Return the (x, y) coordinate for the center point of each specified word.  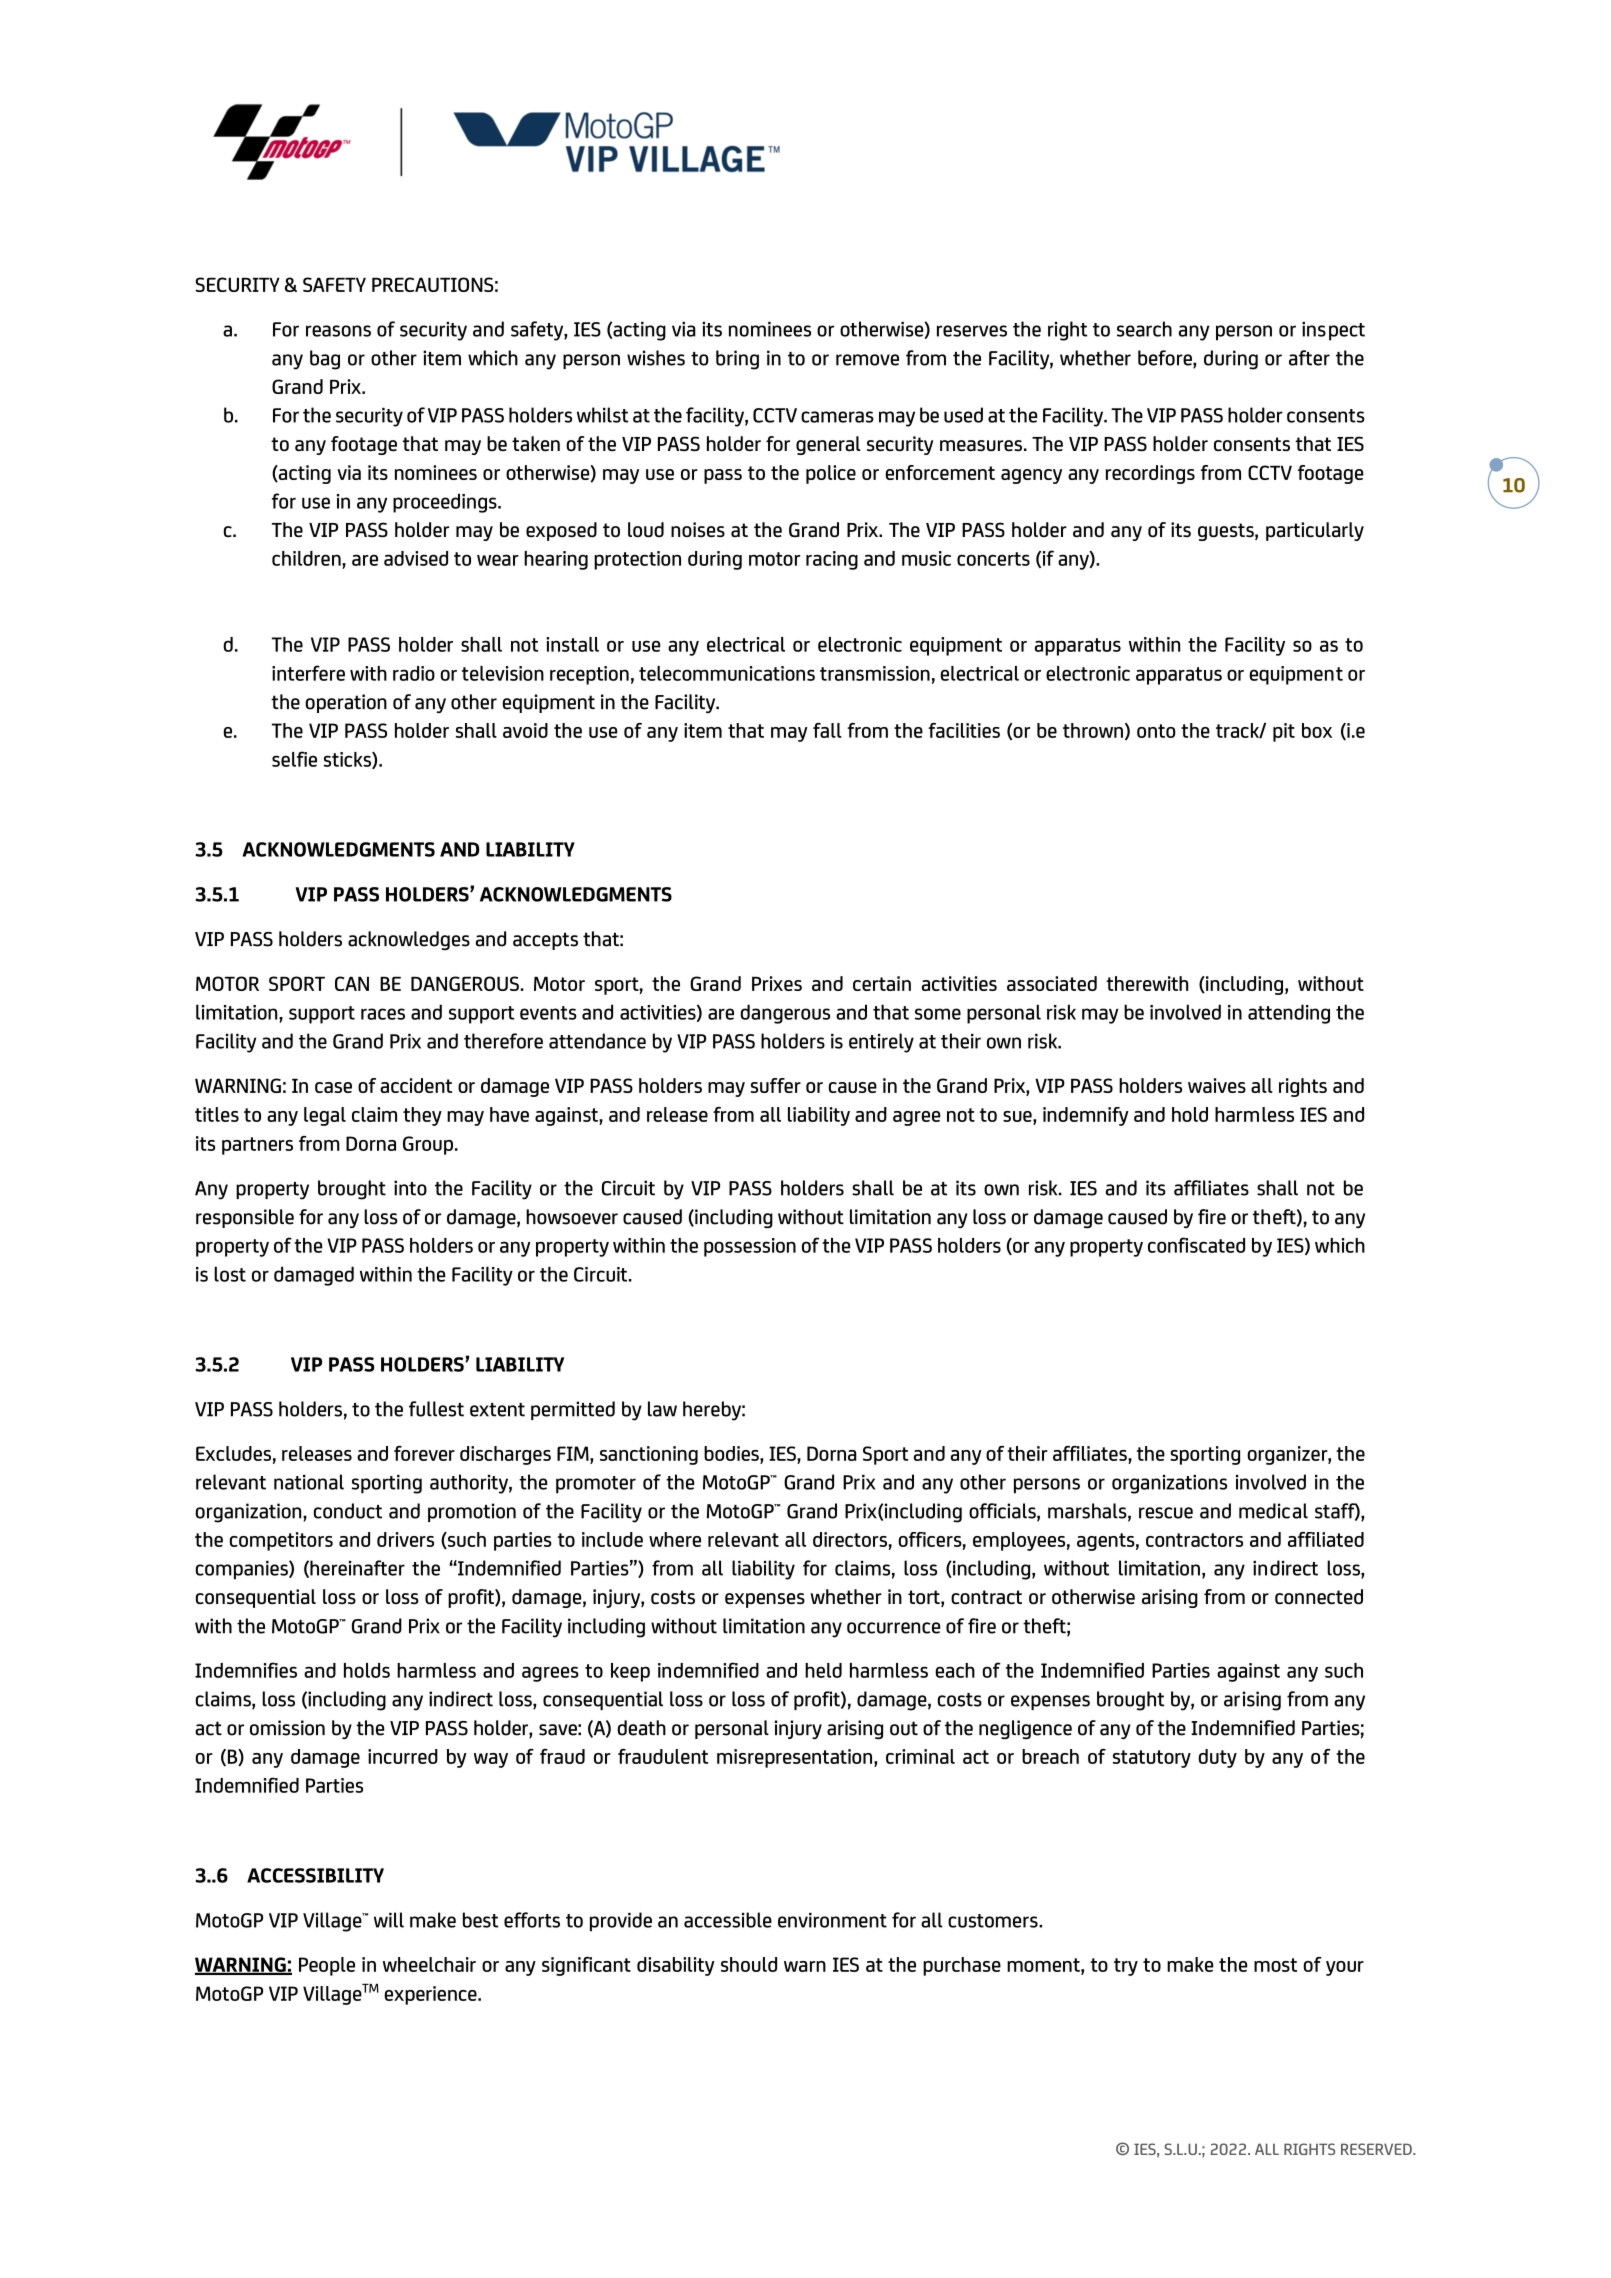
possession (750, 1247)
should (749, 1964)
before (1166, 359)
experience (431, 1995)
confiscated (1196, 1245)
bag (325, 360)
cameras (837, 417)
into (410, 1188)
